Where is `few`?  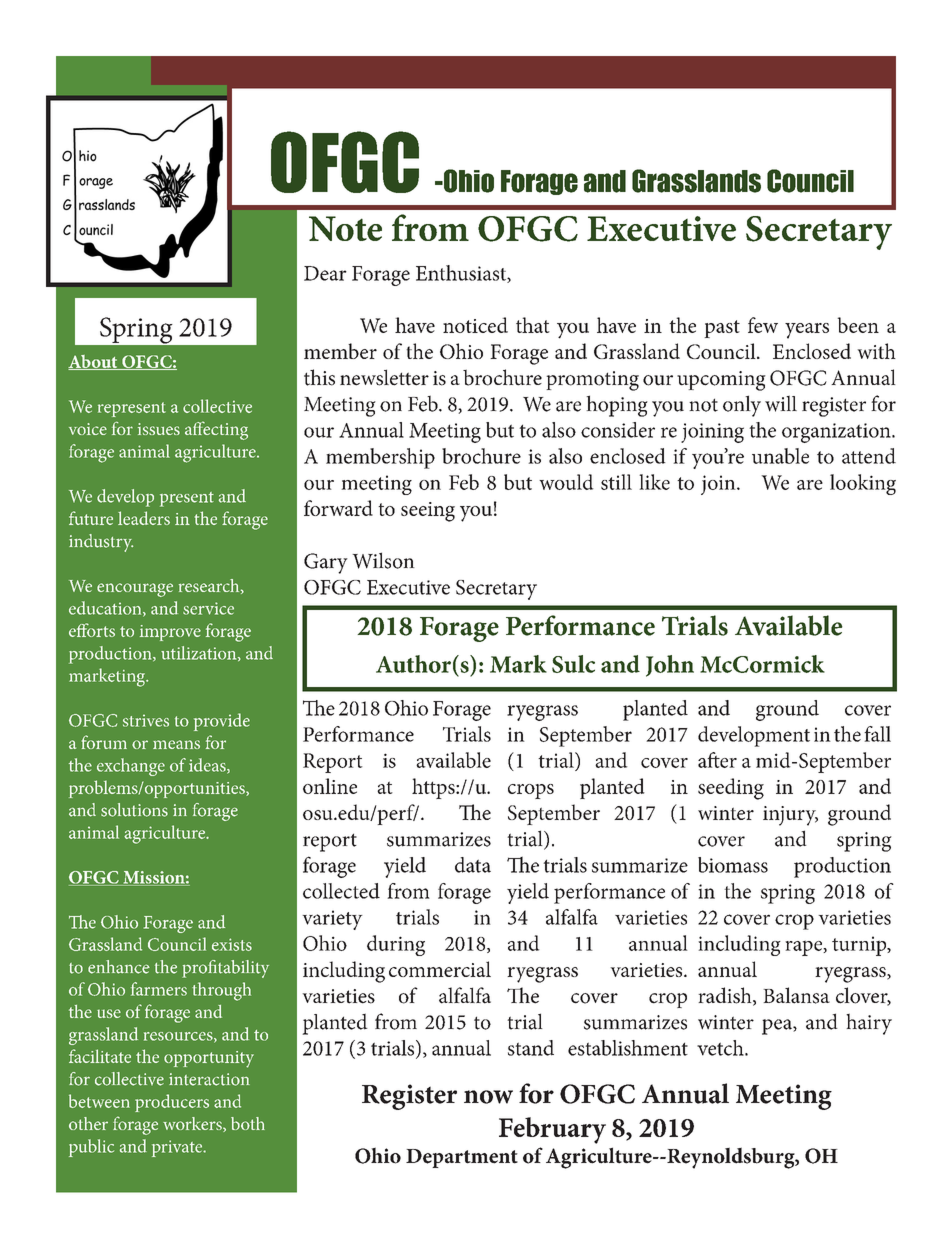 few is located at coordinates (763, 325).
